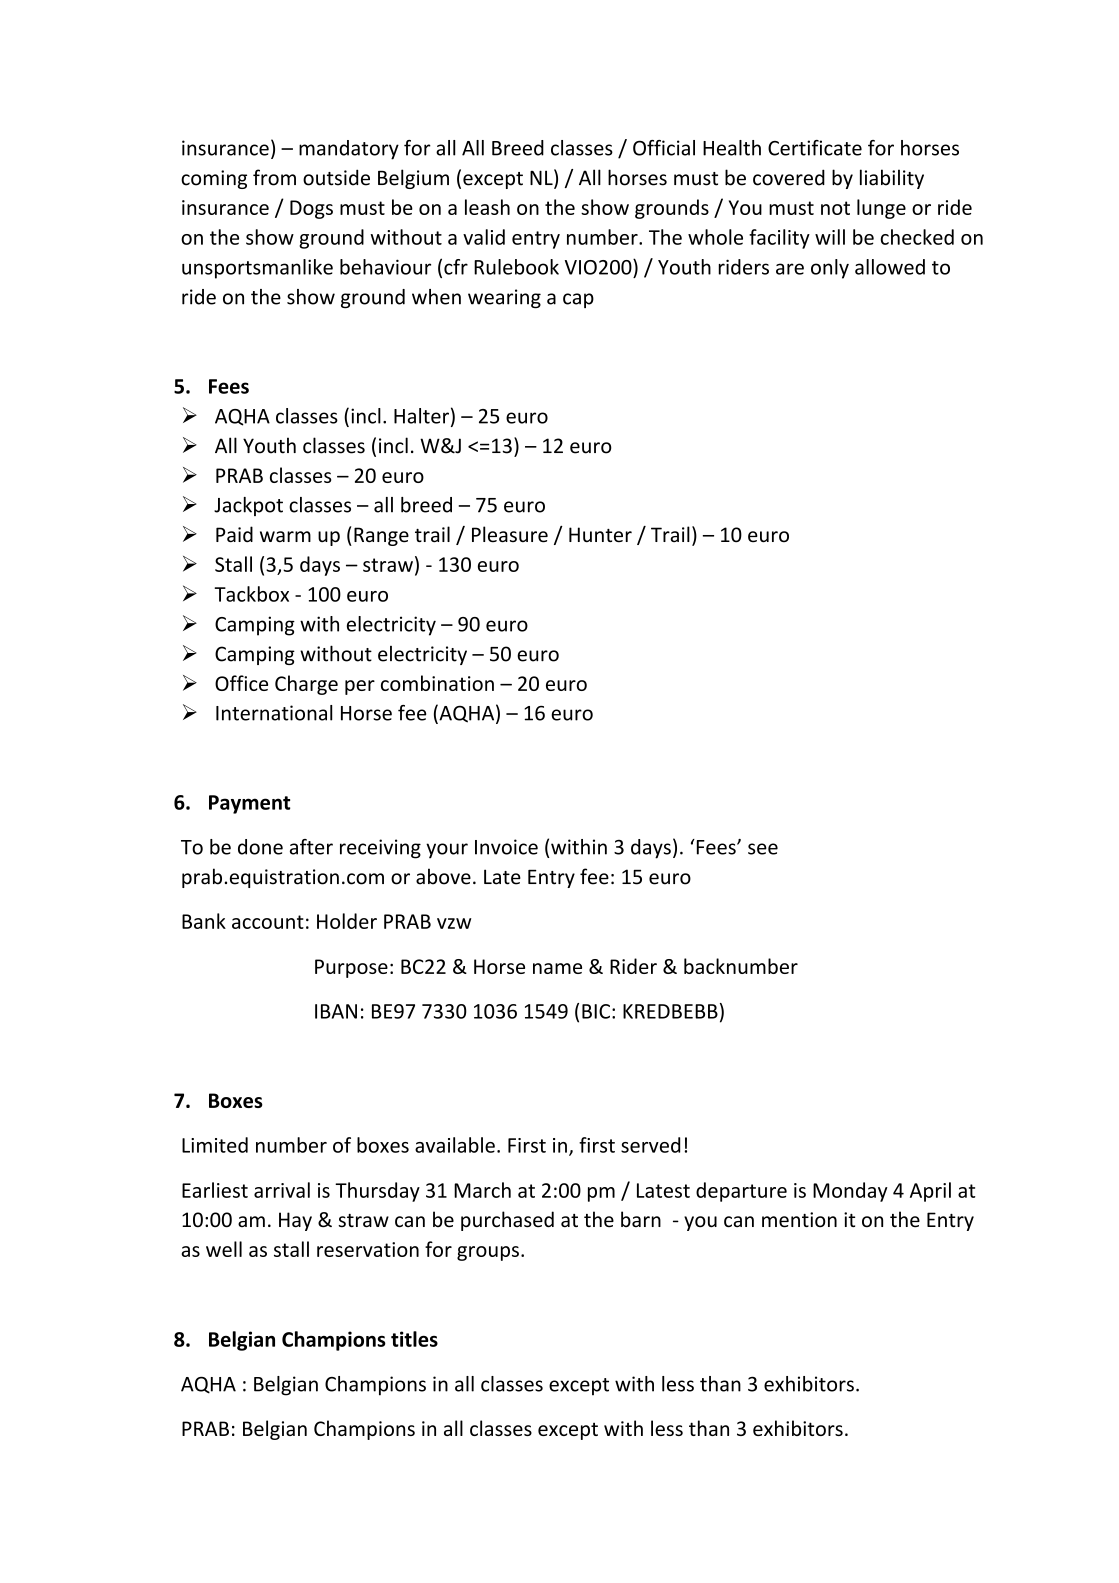  Describe the element at coordinates (596, 1011) in the screenshot. I see `BIC` at that location.
